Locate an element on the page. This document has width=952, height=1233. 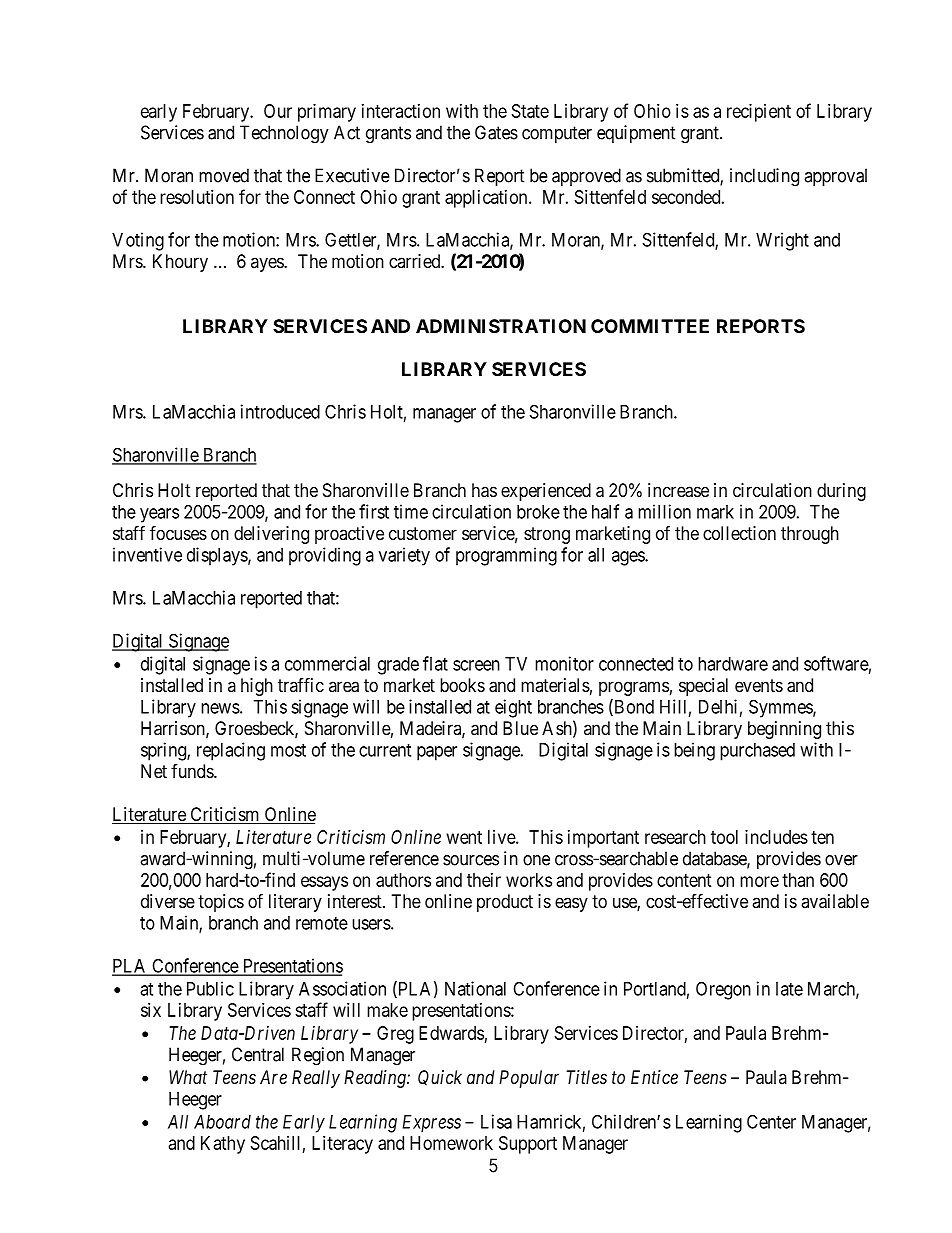
increase is located at coordinates (678, 490).
